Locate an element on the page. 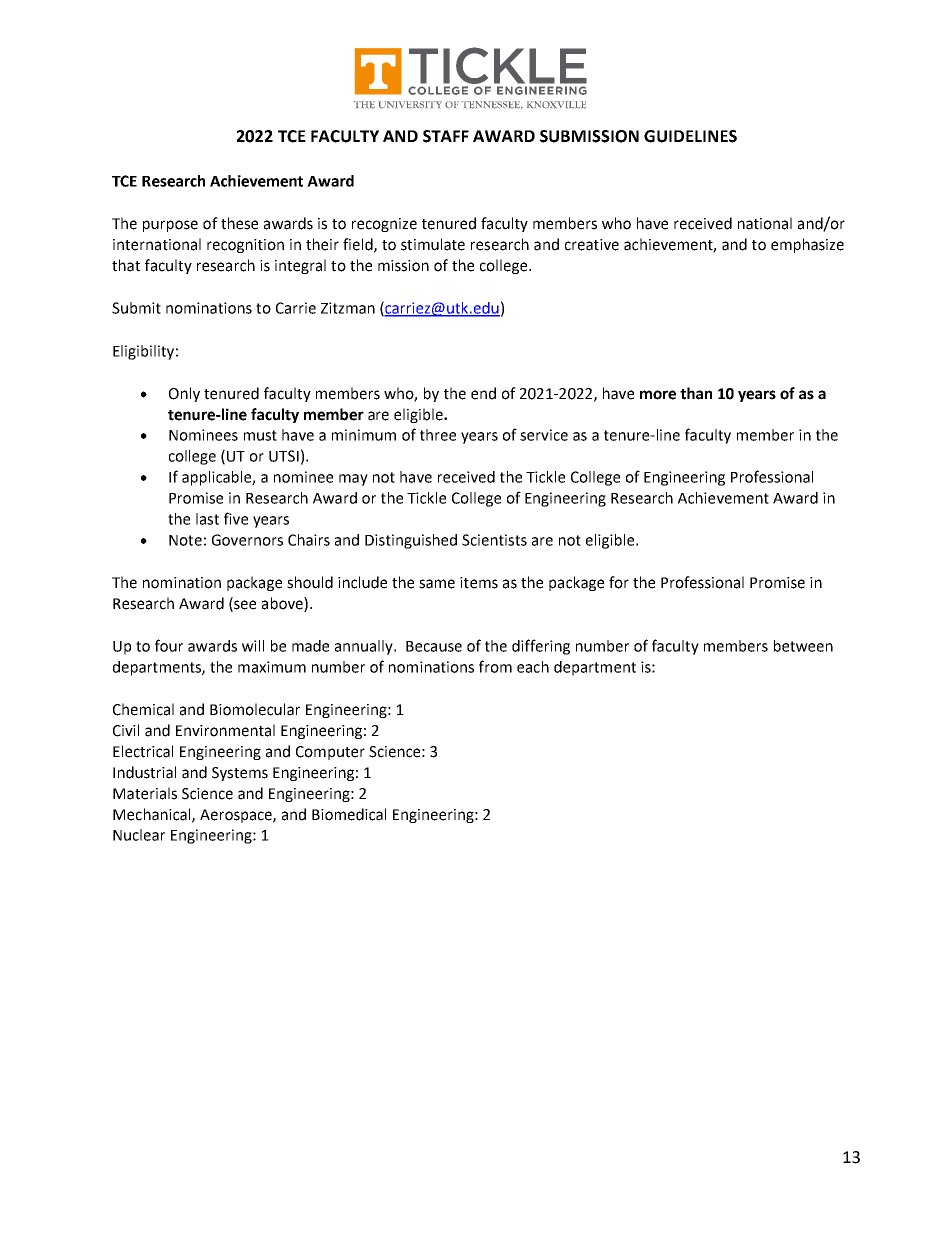  four is located at coordinates (169, 645).
